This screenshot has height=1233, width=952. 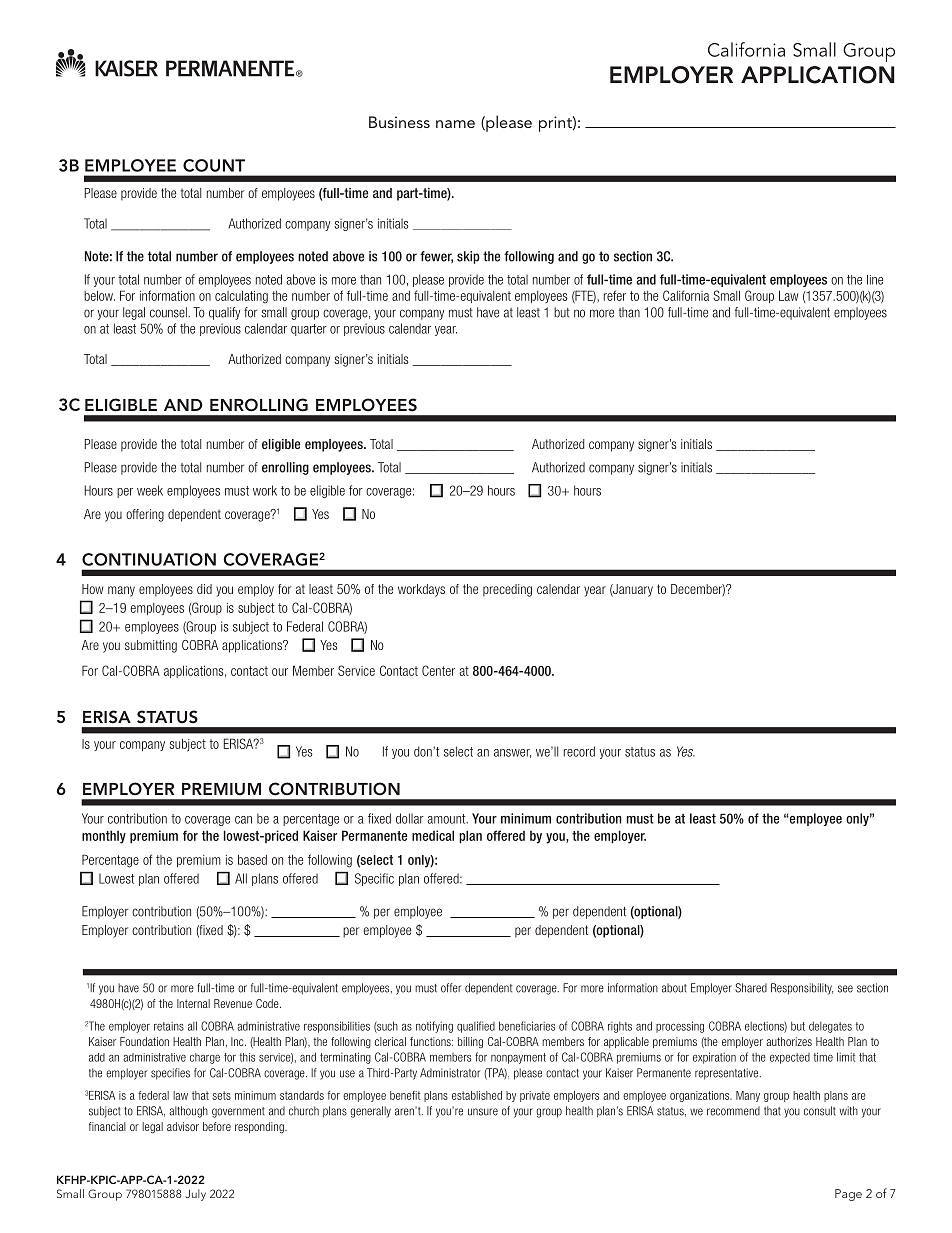 I want to click on submitting, so click(x=151, y=646).
